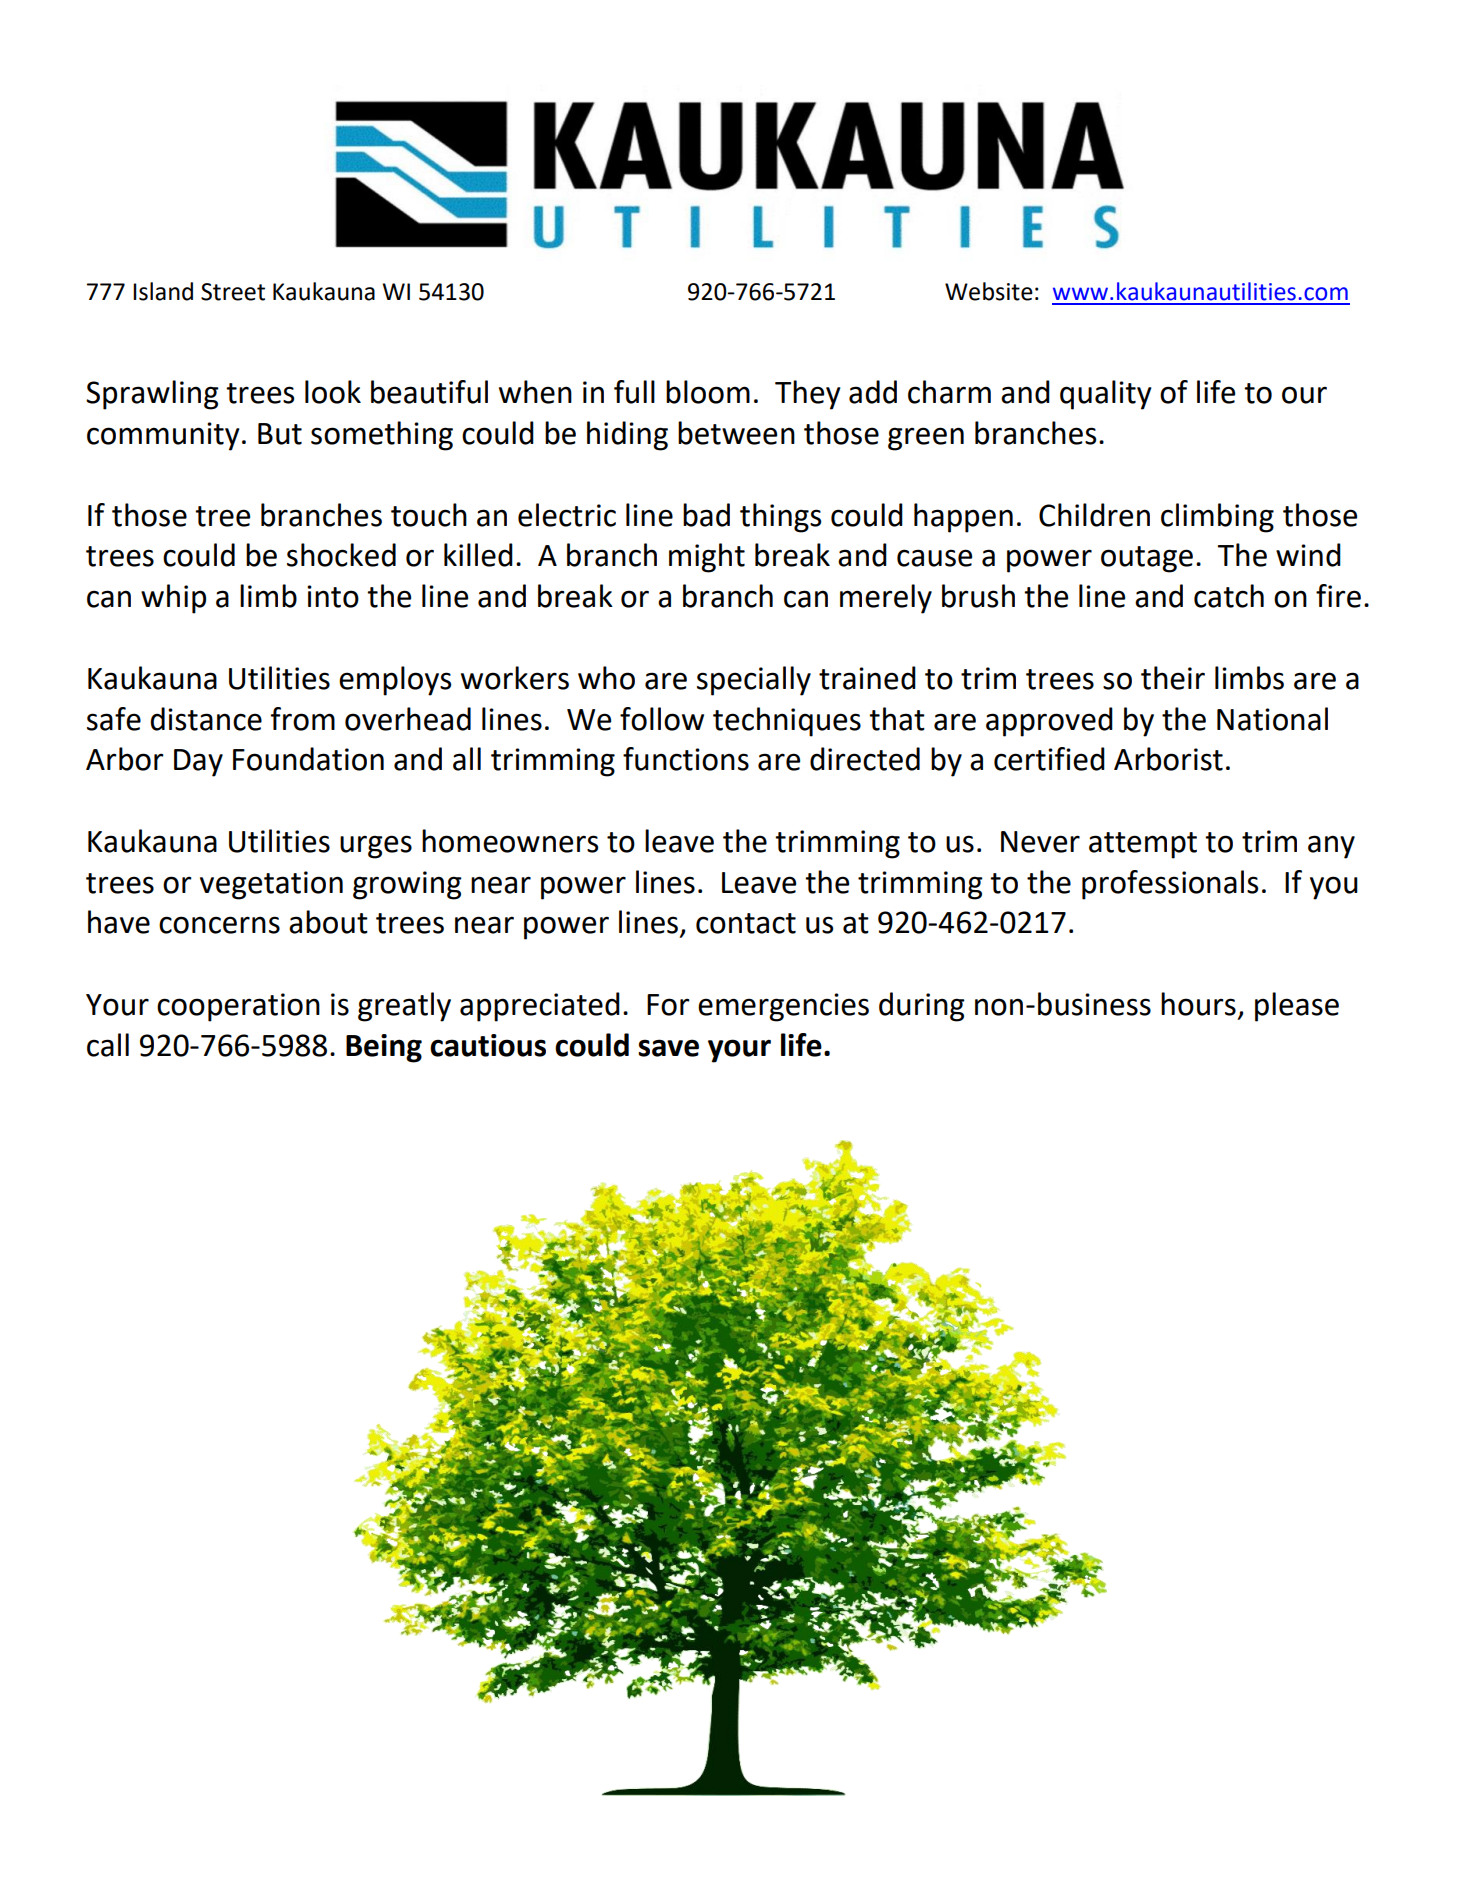 Image resolution: width=1460 pixels, height=1889 pixels. I want to click on specially, so click(754, 681).
